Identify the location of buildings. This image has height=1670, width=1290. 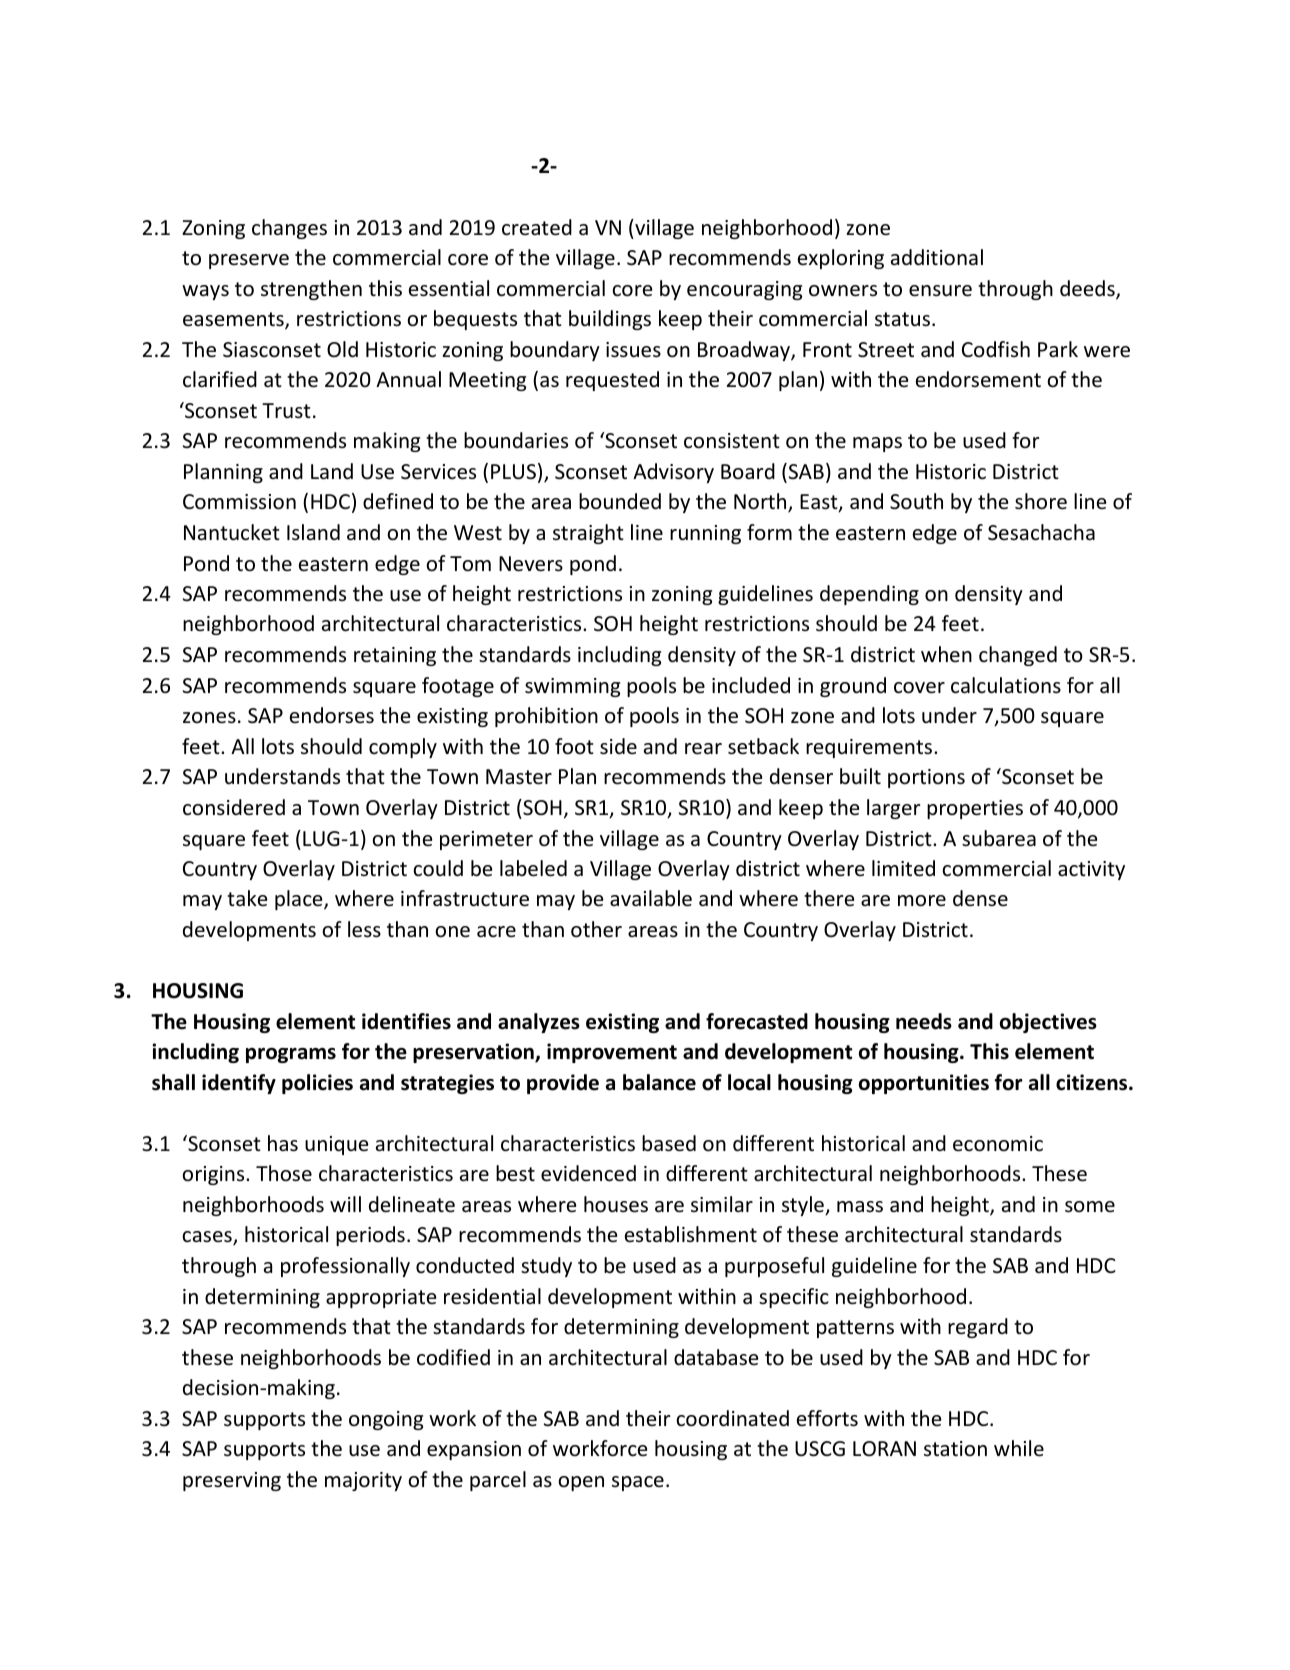
(610, 320).
